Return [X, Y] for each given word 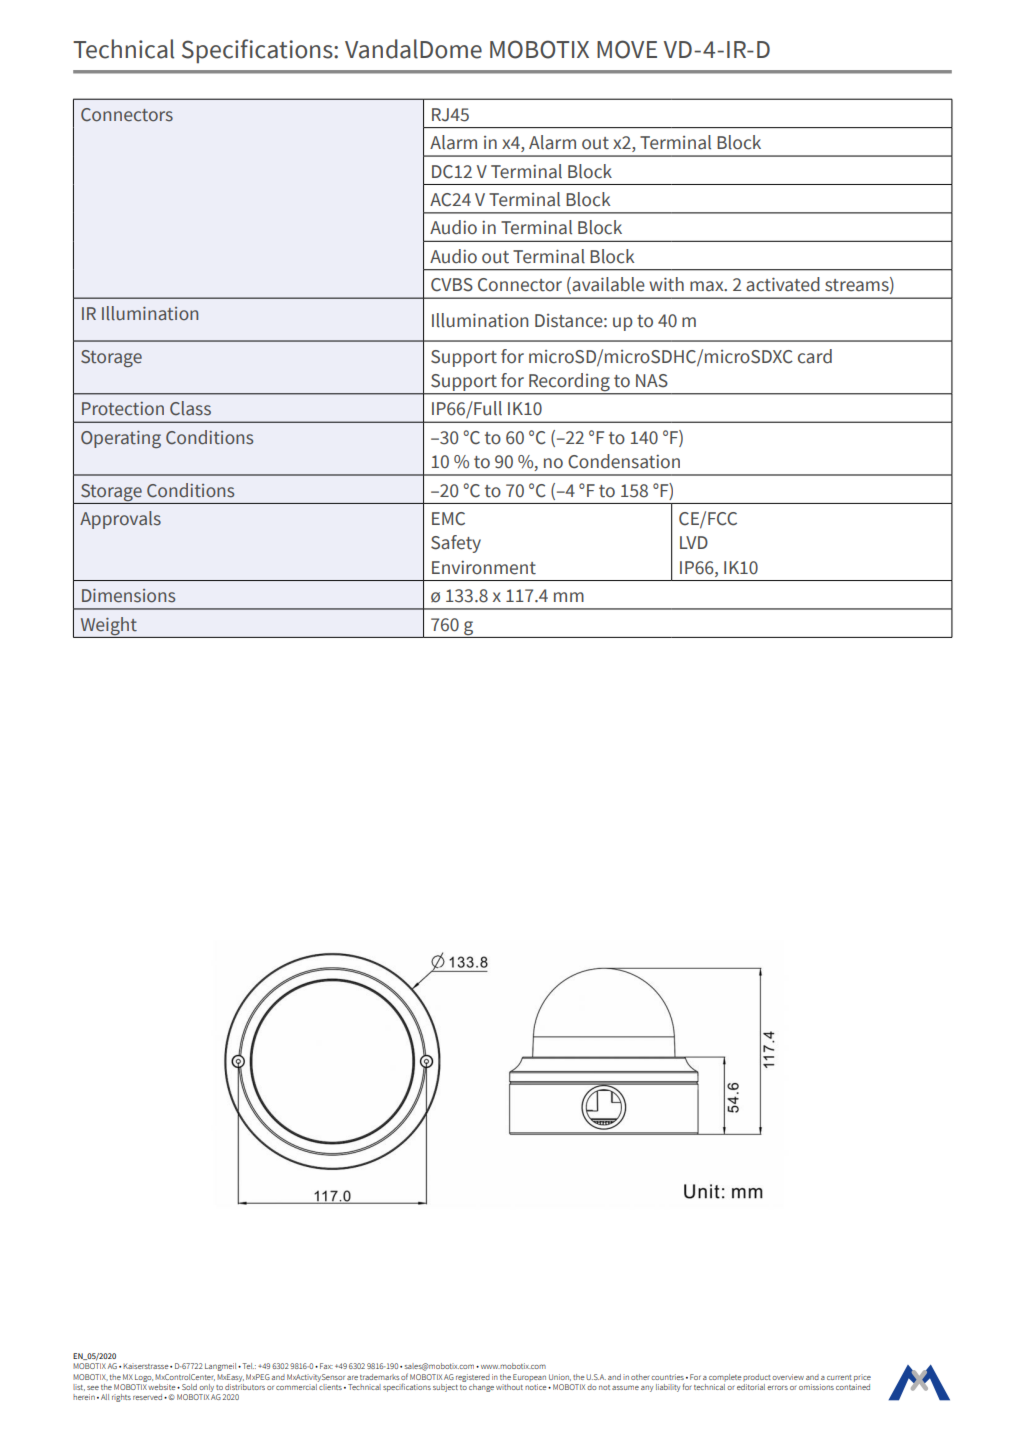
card [815, 356]
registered [473, 1378]
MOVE [627, 49]
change [481, 1388]
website [163, 1387]
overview [788, 1377]
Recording [569, 383]
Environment [484, 568]
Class [190, 408]
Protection [123, 409]
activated [783, 284]
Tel [247, 1366]
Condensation [624, 461]
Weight [109, 626]
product [757, 1378]
